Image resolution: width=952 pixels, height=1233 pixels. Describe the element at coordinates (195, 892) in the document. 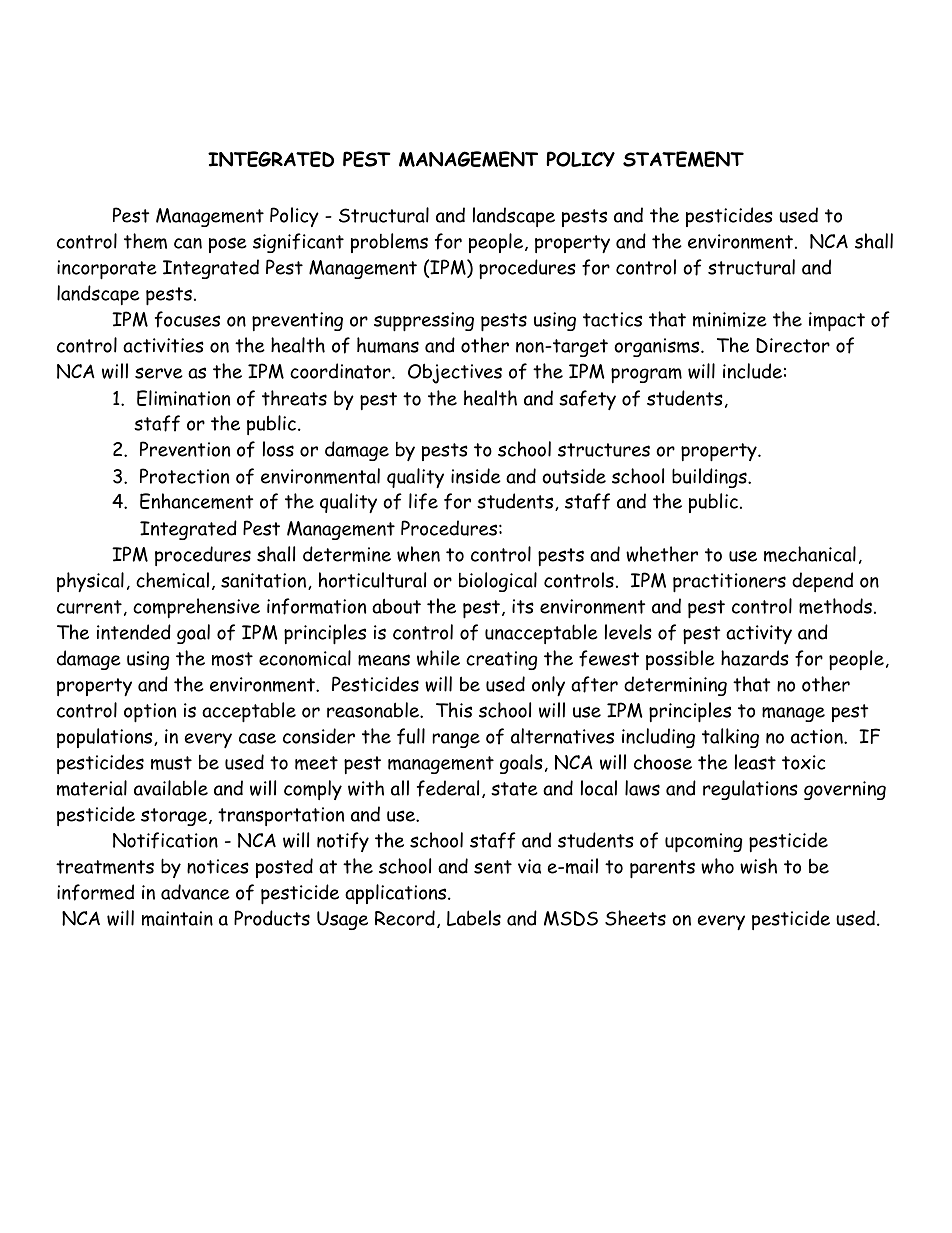

I see `advance` at that location.
